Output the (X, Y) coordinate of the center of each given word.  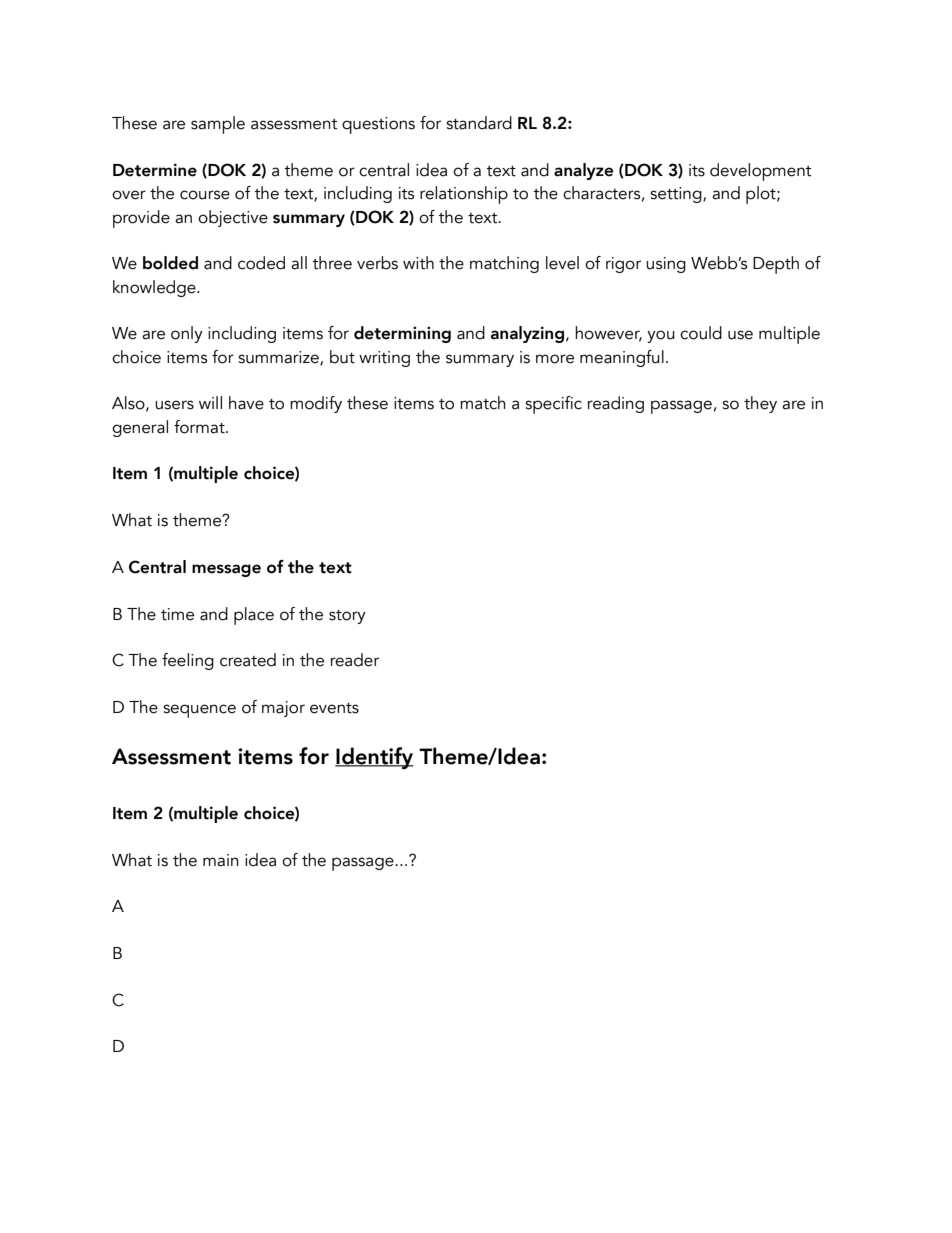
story (347, 617)
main (221, 860)
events (334, 708)
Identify (374, 758)
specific (553, 405)
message (226, 570)
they (760, 404)
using (666, 265)
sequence (199, 711)
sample (218, 125)
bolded (170, 263)
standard (479, 123)
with (418, 263)
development (761, 172)
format (200, 427)
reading (616, 404)
